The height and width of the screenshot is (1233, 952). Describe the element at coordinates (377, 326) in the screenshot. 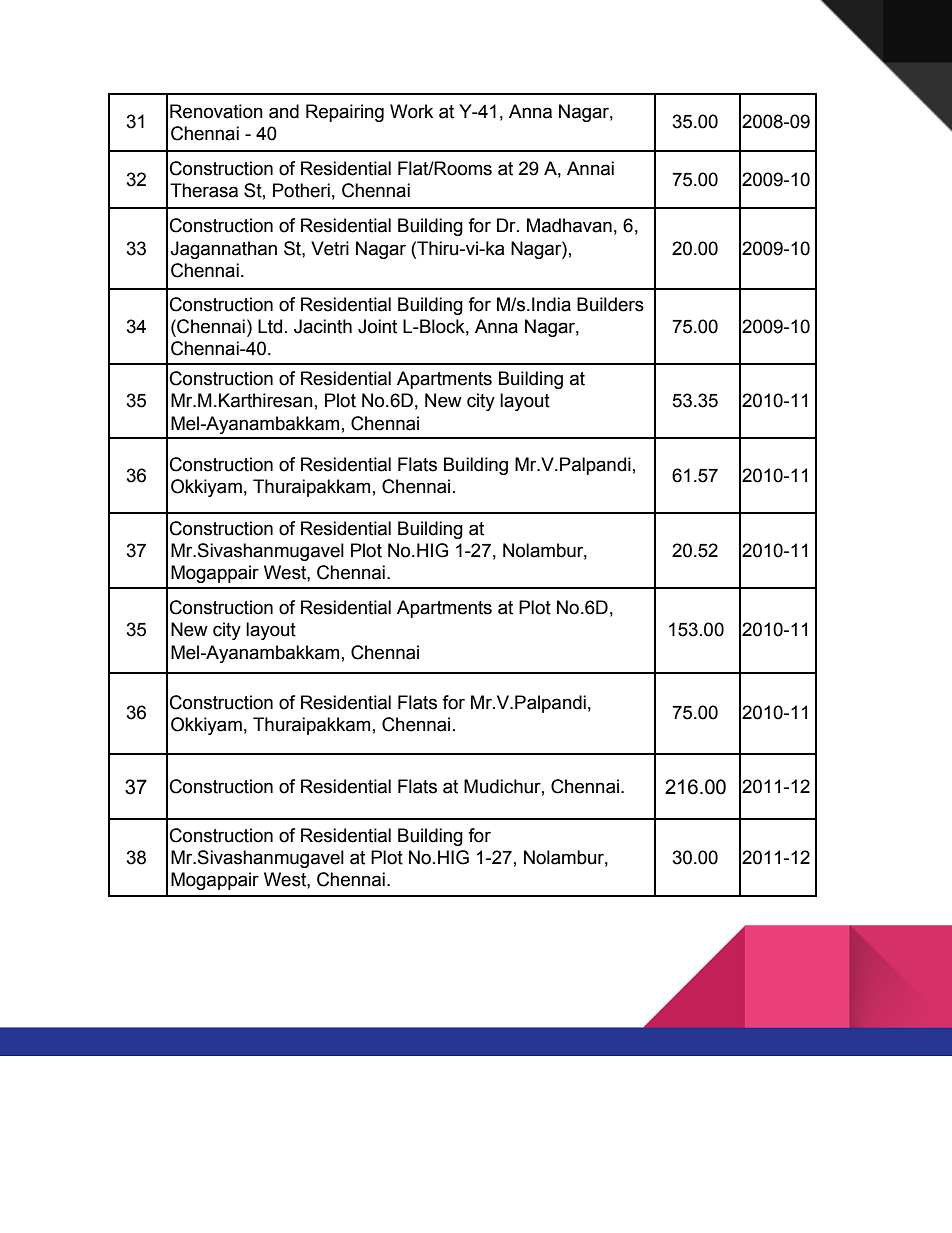

I see `Joint` at that location.
